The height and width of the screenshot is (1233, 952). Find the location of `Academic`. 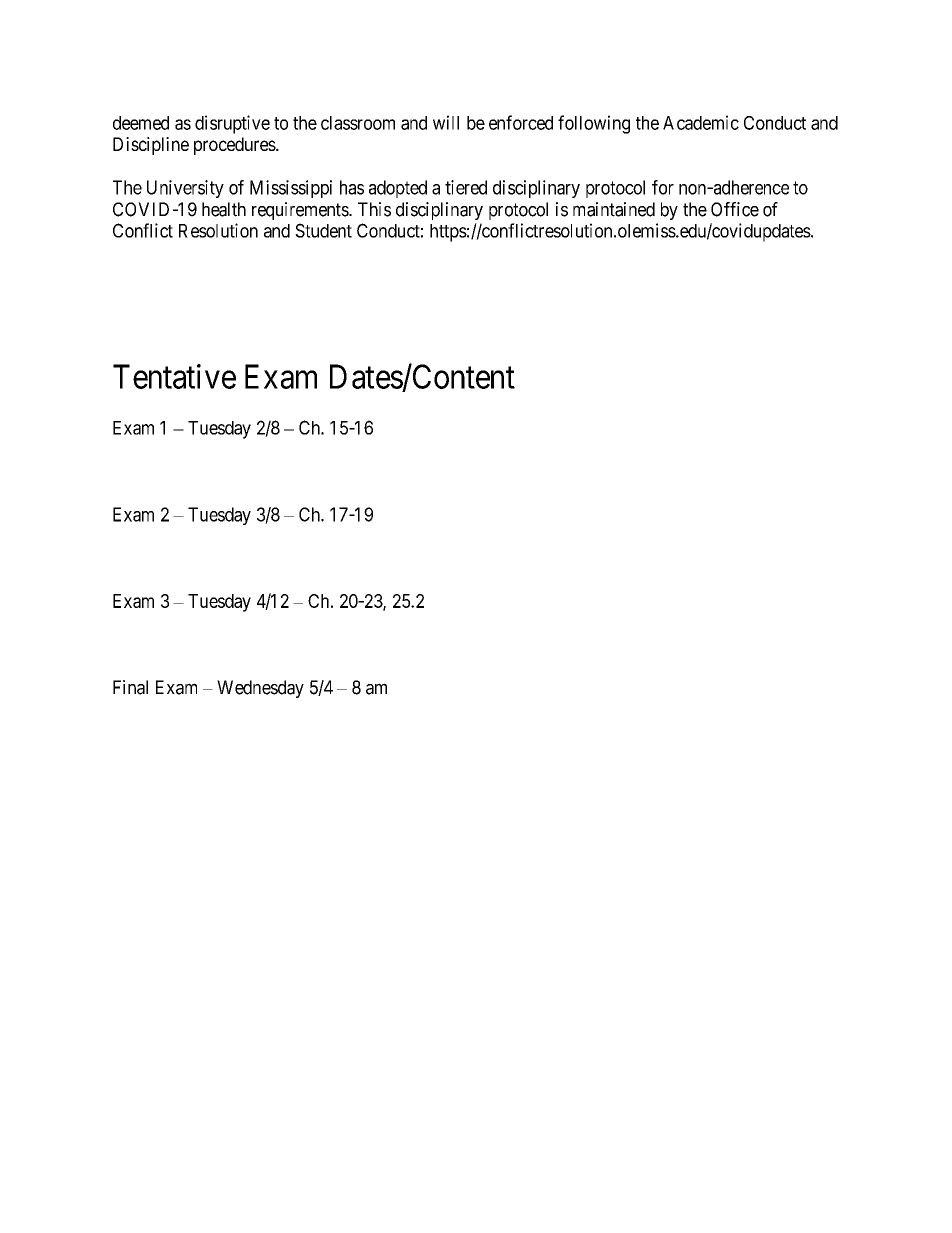

Academic is located at coordinates (701, 122).
